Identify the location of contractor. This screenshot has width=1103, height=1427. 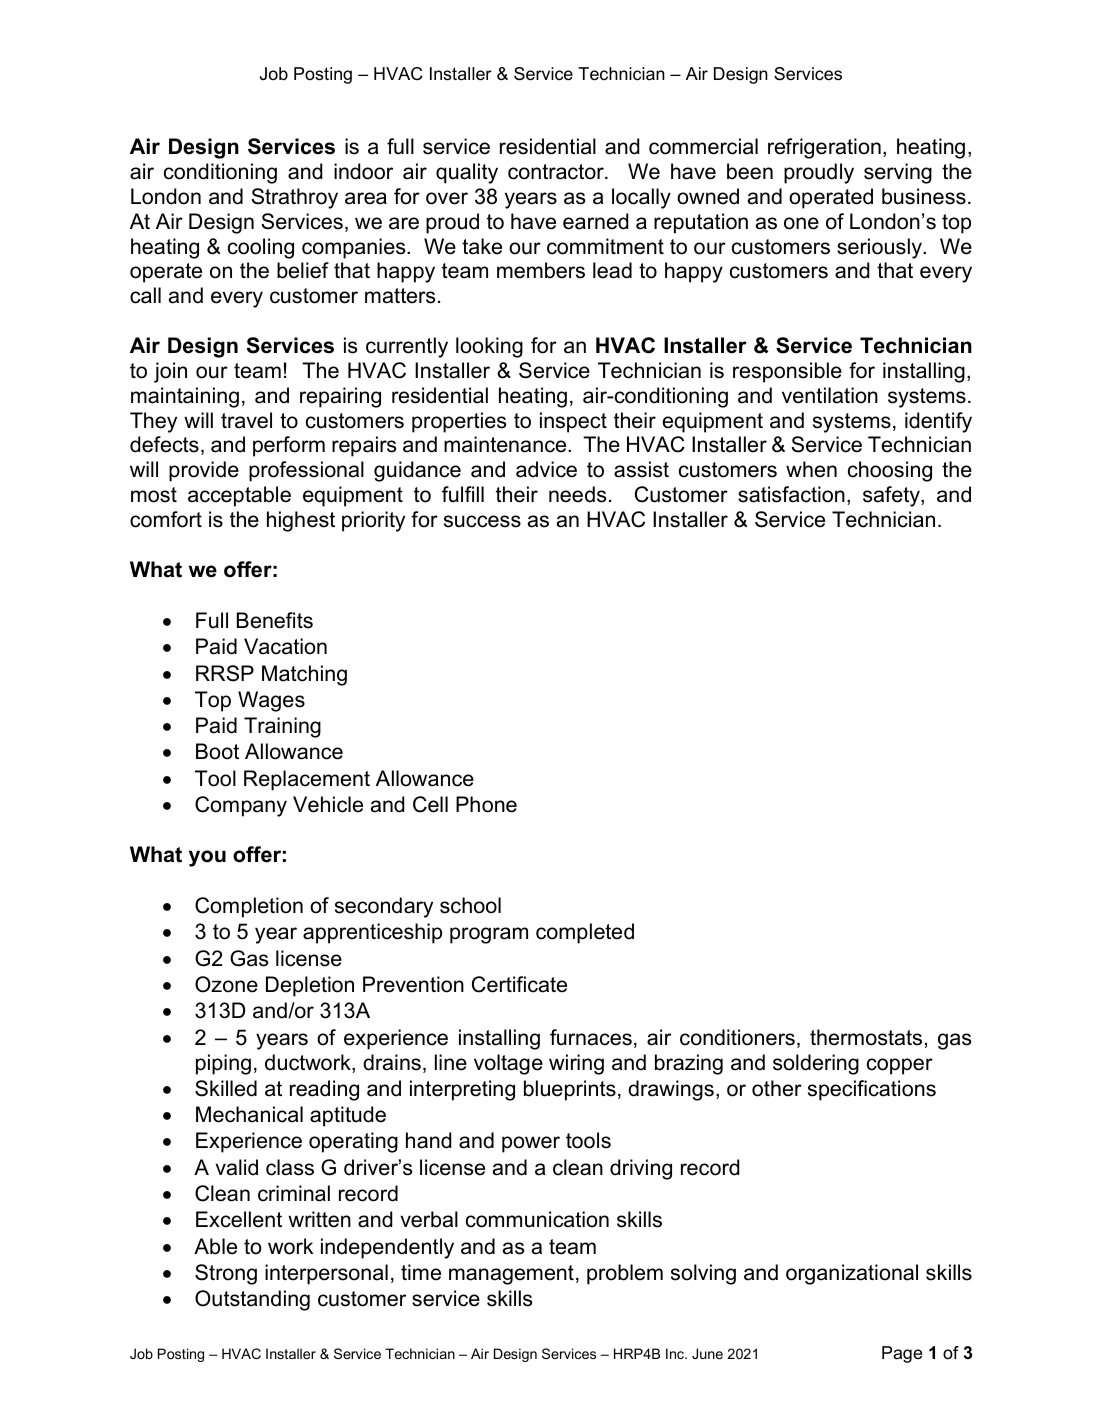
(557, 172).
